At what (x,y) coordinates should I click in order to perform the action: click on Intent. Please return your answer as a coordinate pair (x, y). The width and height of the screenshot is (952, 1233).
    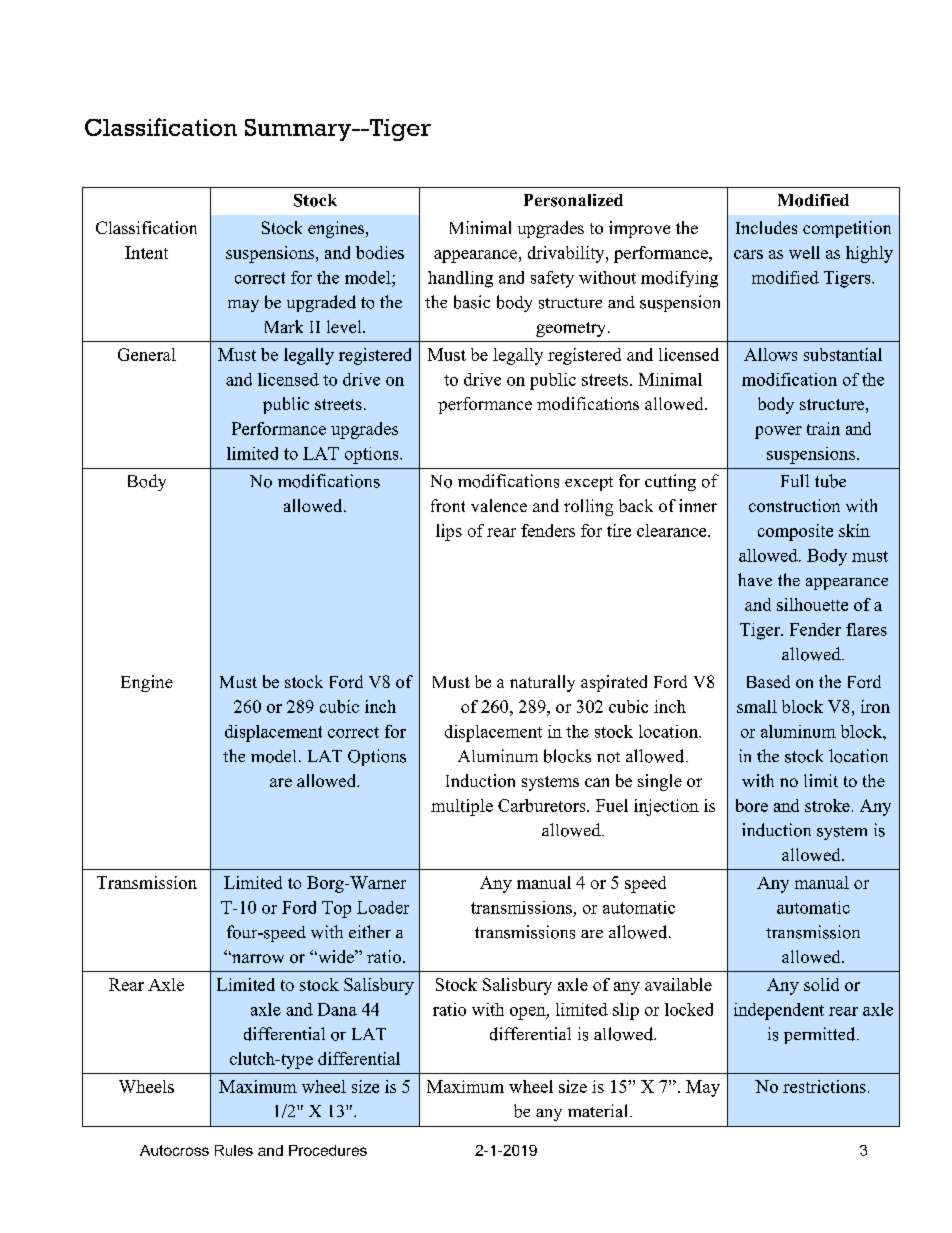
    Looking at the image, I should click on (146, 252).
